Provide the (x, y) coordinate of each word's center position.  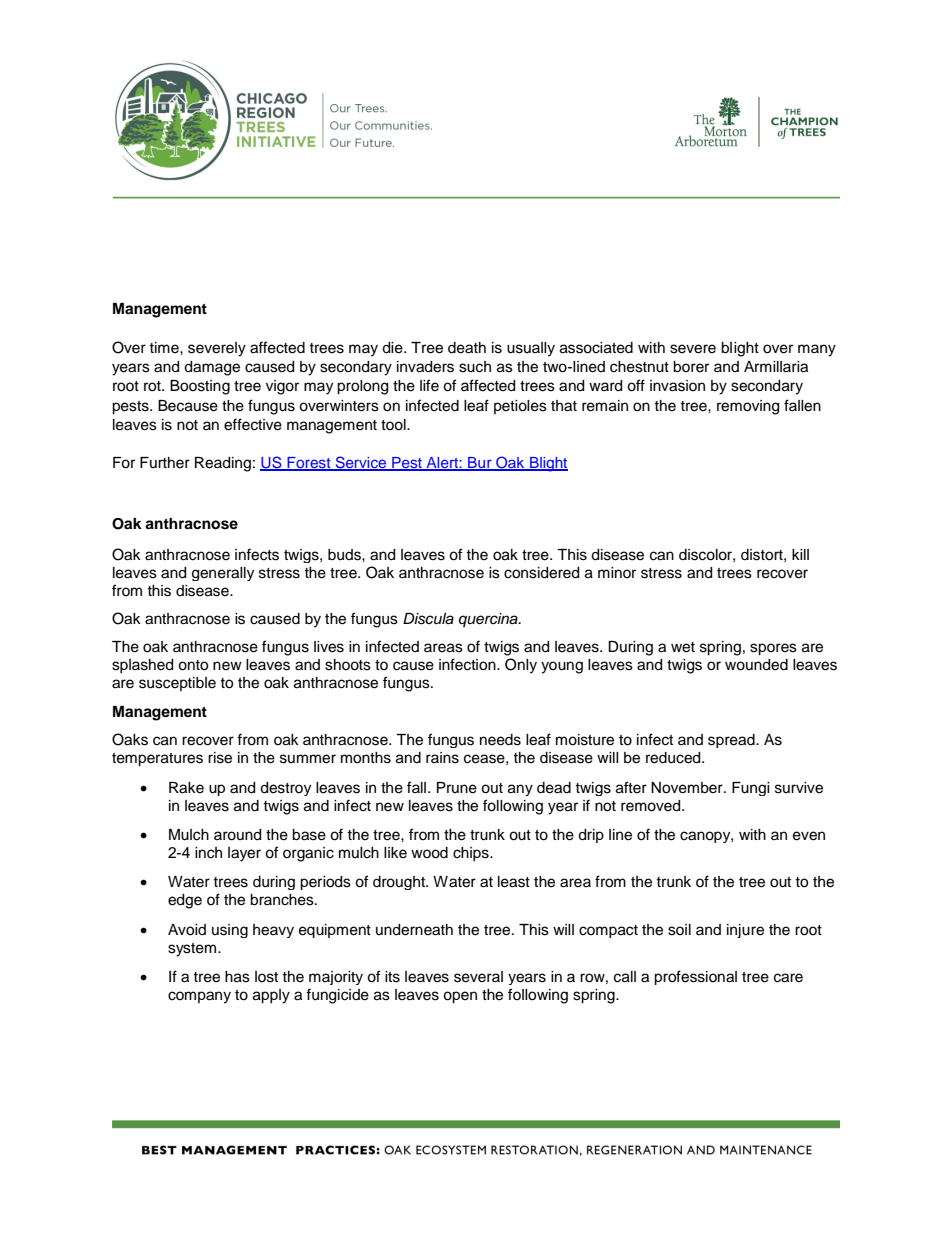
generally (223, 574)
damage (212, 368)
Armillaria (776, 367)
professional (695, 977)
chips (472, 854)
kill (800, 554)
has (237, 977)
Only (521, 666)
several (478, 977)
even (809, 836)
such (475, 367)
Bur (480, 464)
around (237, 835)
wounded (756, 665)
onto (193, 665)
